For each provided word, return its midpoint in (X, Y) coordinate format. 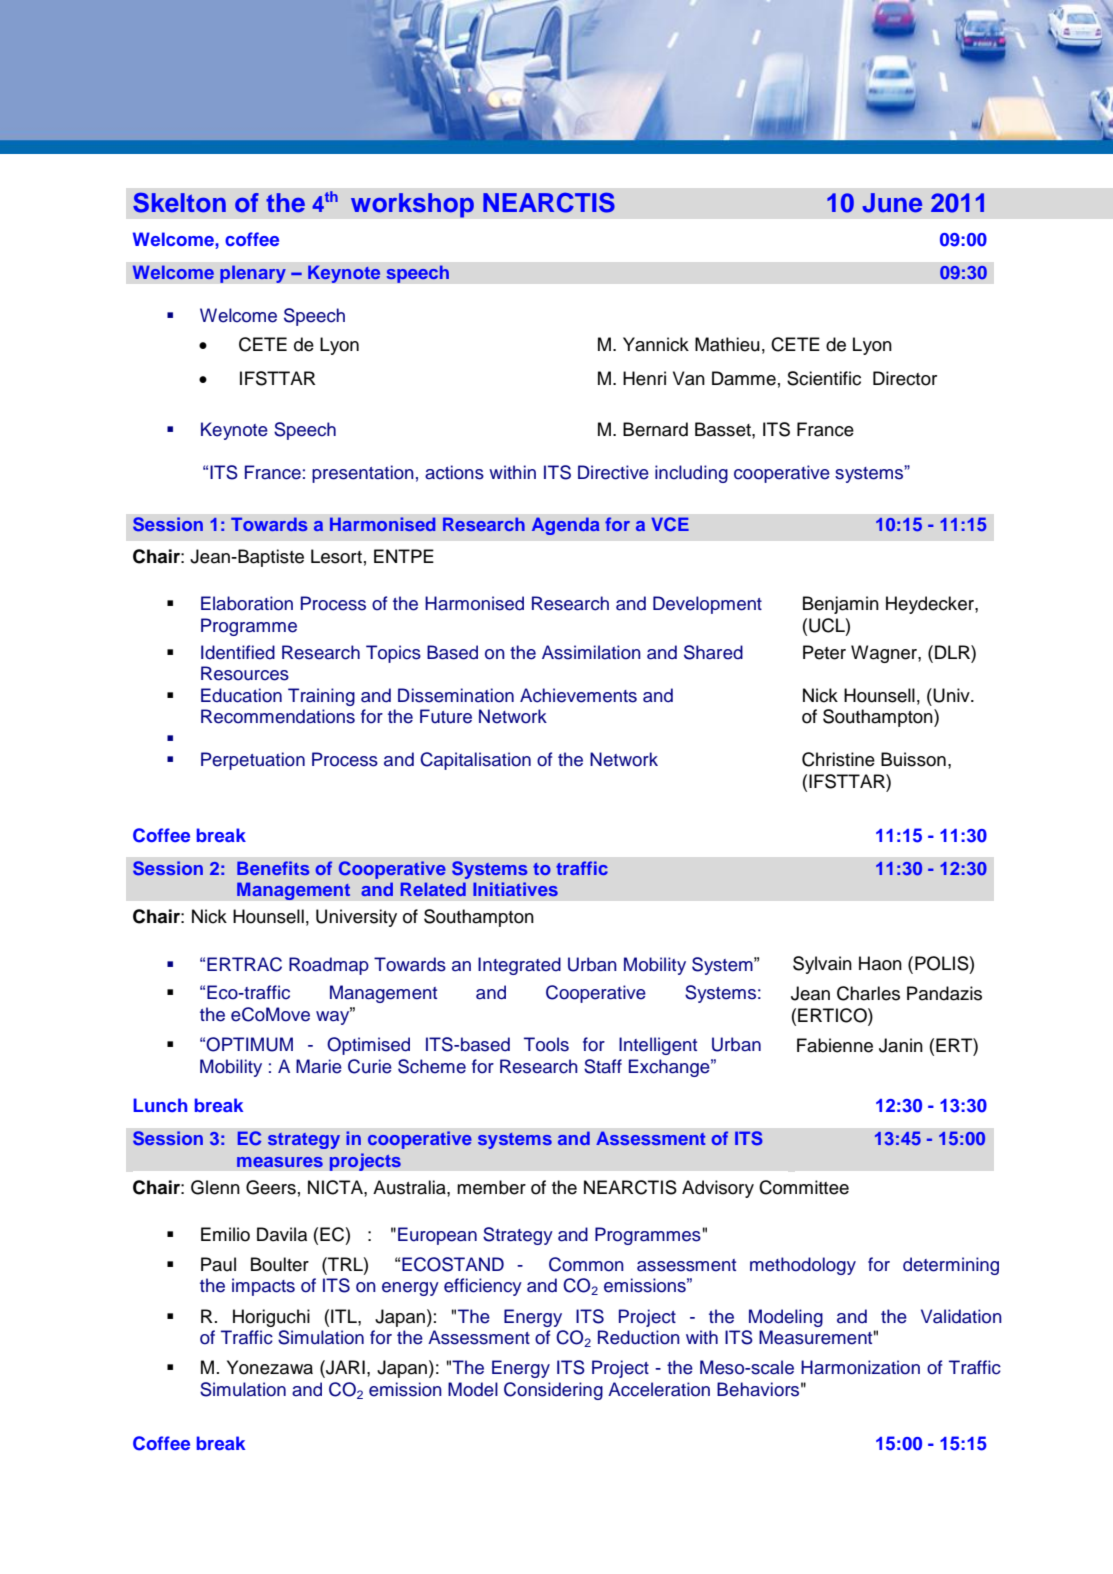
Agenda (565, 526)
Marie (319, 1066)
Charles (868, 993)
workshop (412, 205)
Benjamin (841, 605)
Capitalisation (475, 761)
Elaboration (247, 603)
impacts (263, 1287)
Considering (553, 1391)
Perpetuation (253, 761)
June (892, 203)
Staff (603, 1066)
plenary (253, 274)
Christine (838, 759)
